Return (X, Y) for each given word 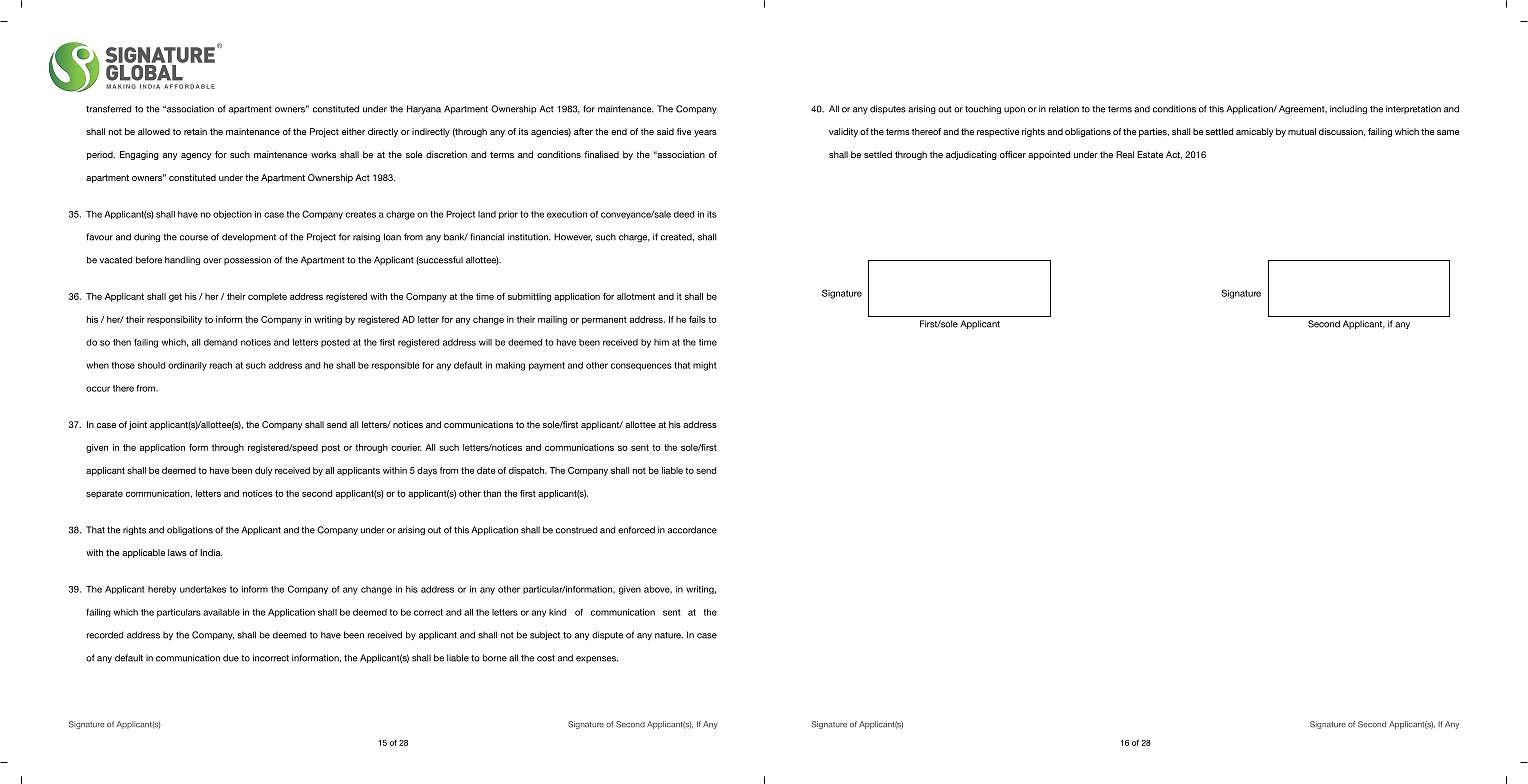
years (705, 133)
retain (195, 131)
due (231, 658)
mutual (1302, 131)
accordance (692, 530)
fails (697, 319)
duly (263, 471)
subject (545, 635)
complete (267, 297)
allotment (636, 296)
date (486, 470)
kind (557, 612)
